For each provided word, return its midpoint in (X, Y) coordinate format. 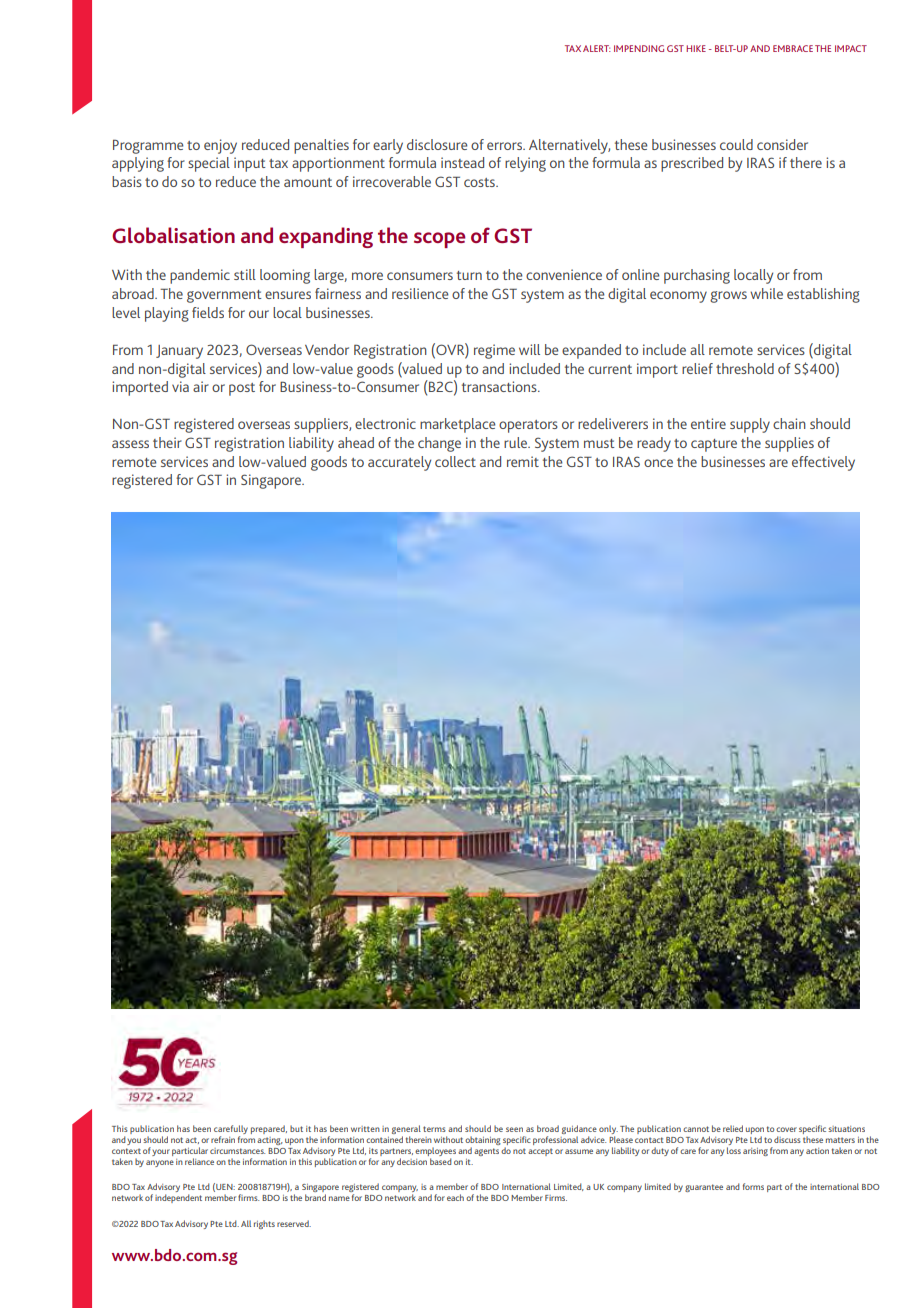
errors (506, 146)
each (455, 1197)
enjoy (220, 146)
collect (455, 461)
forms (753, 1186)
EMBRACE (793, 48)
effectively (823, 463)
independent (178, 1198)
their (167, 442)
